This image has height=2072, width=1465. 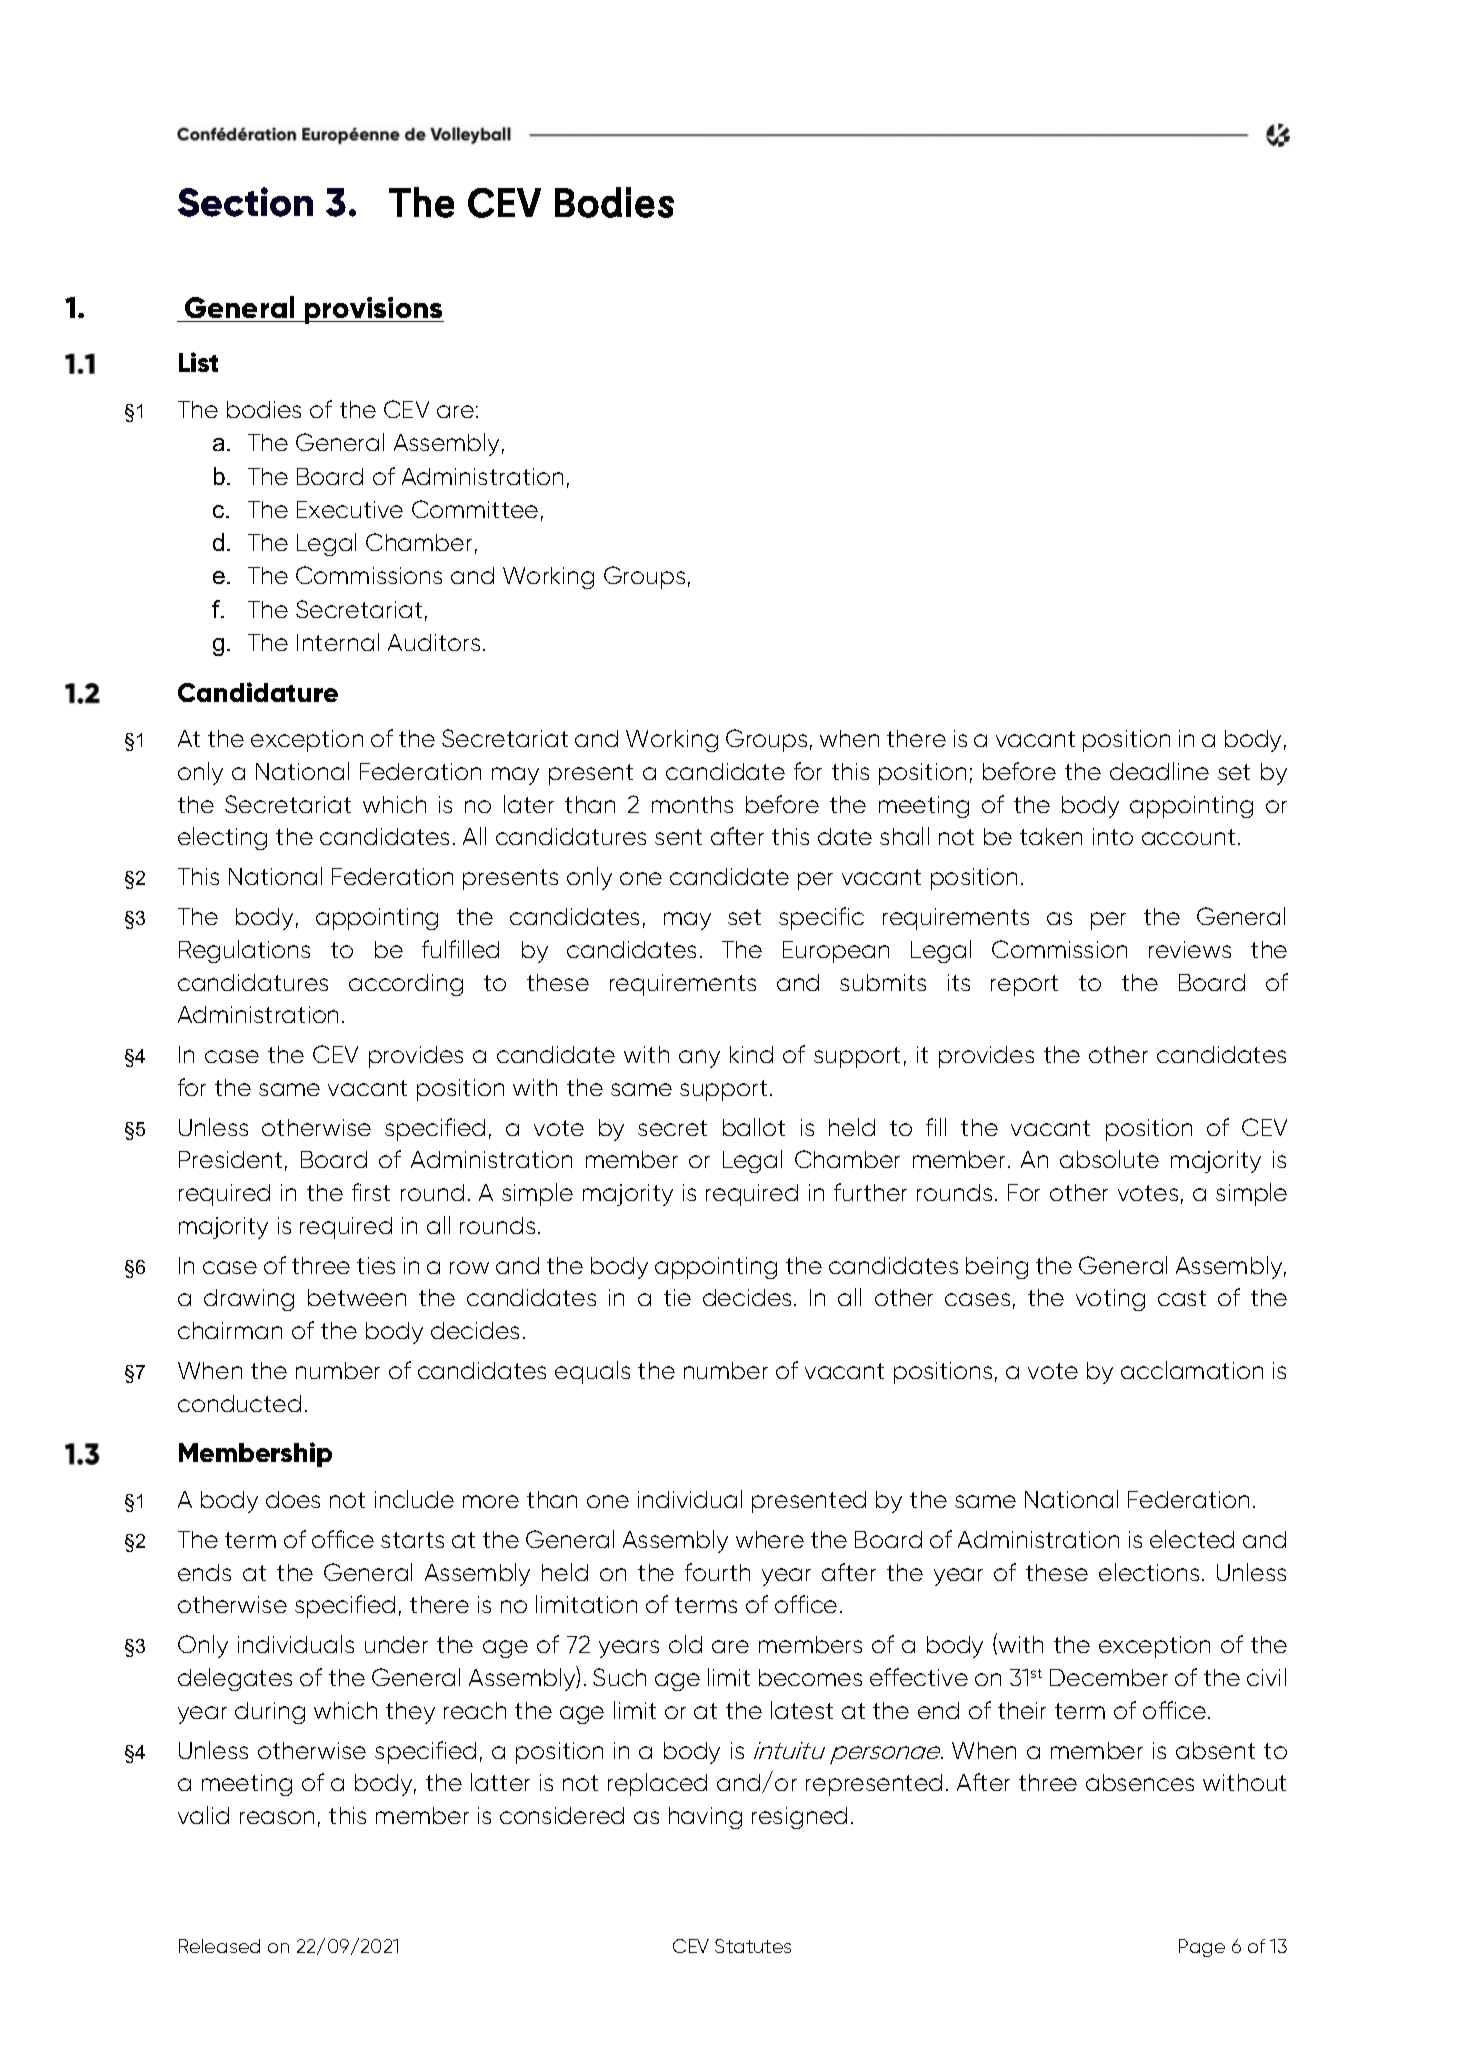 I want to click on acclamation, so click(x=1192, y=1370).
